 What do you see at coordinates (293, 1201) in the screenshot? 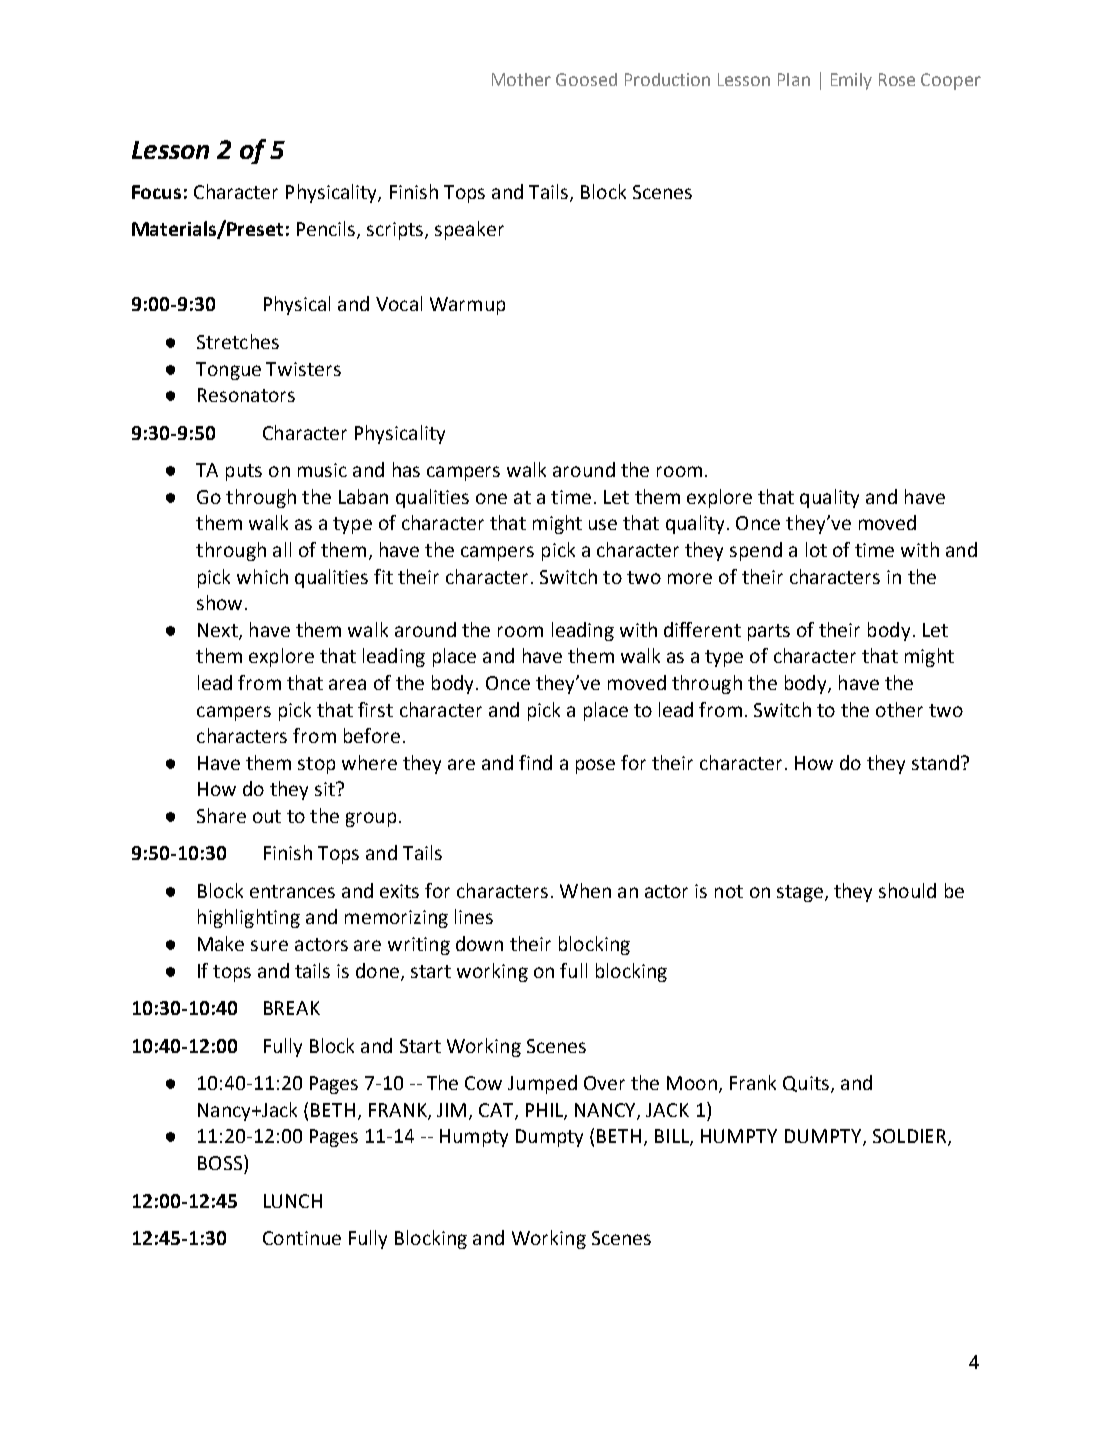
I see `LUNCH` at bounding box center [293, 1201].
